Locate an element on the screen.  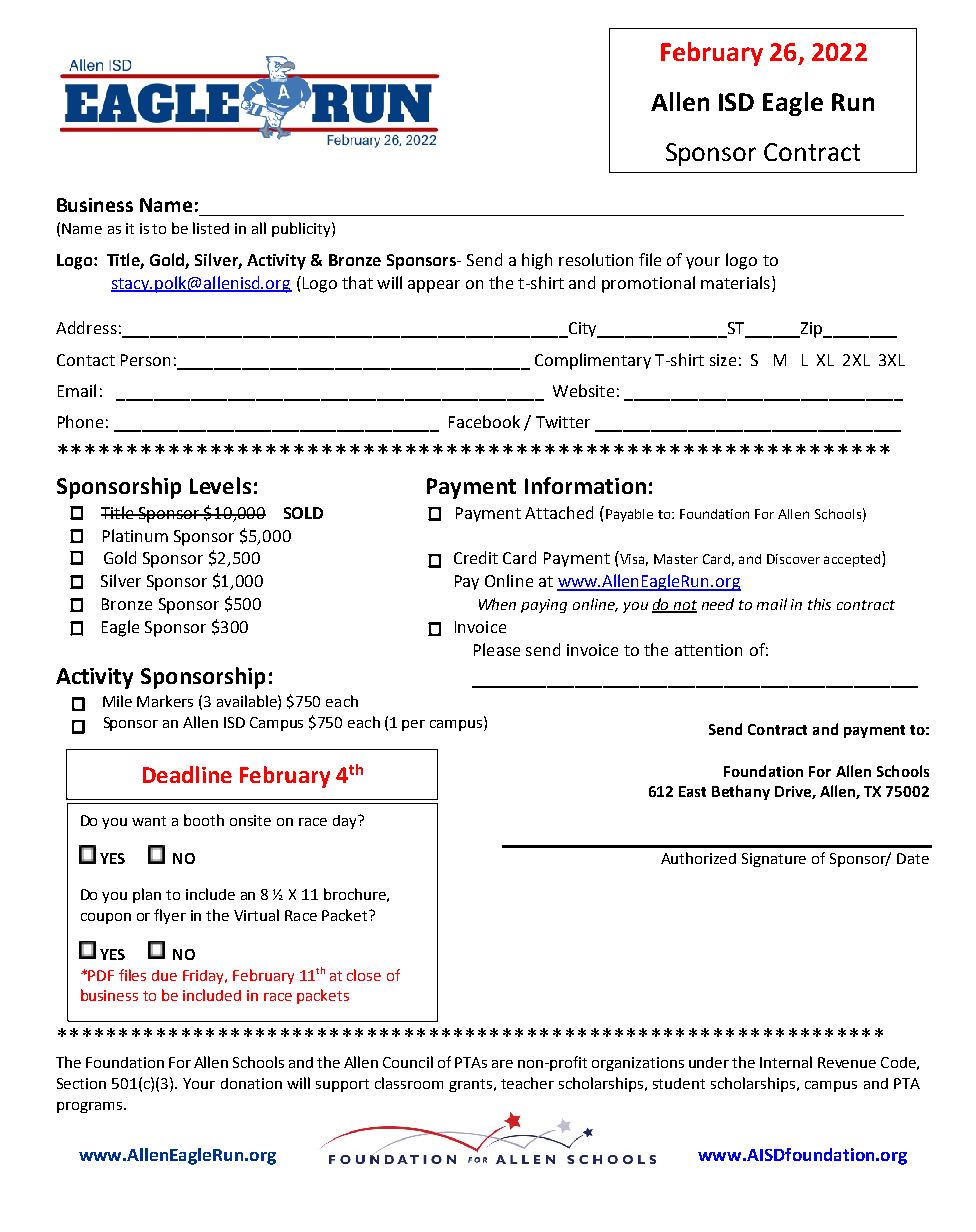
materials is located at coordinates (735, 282).
